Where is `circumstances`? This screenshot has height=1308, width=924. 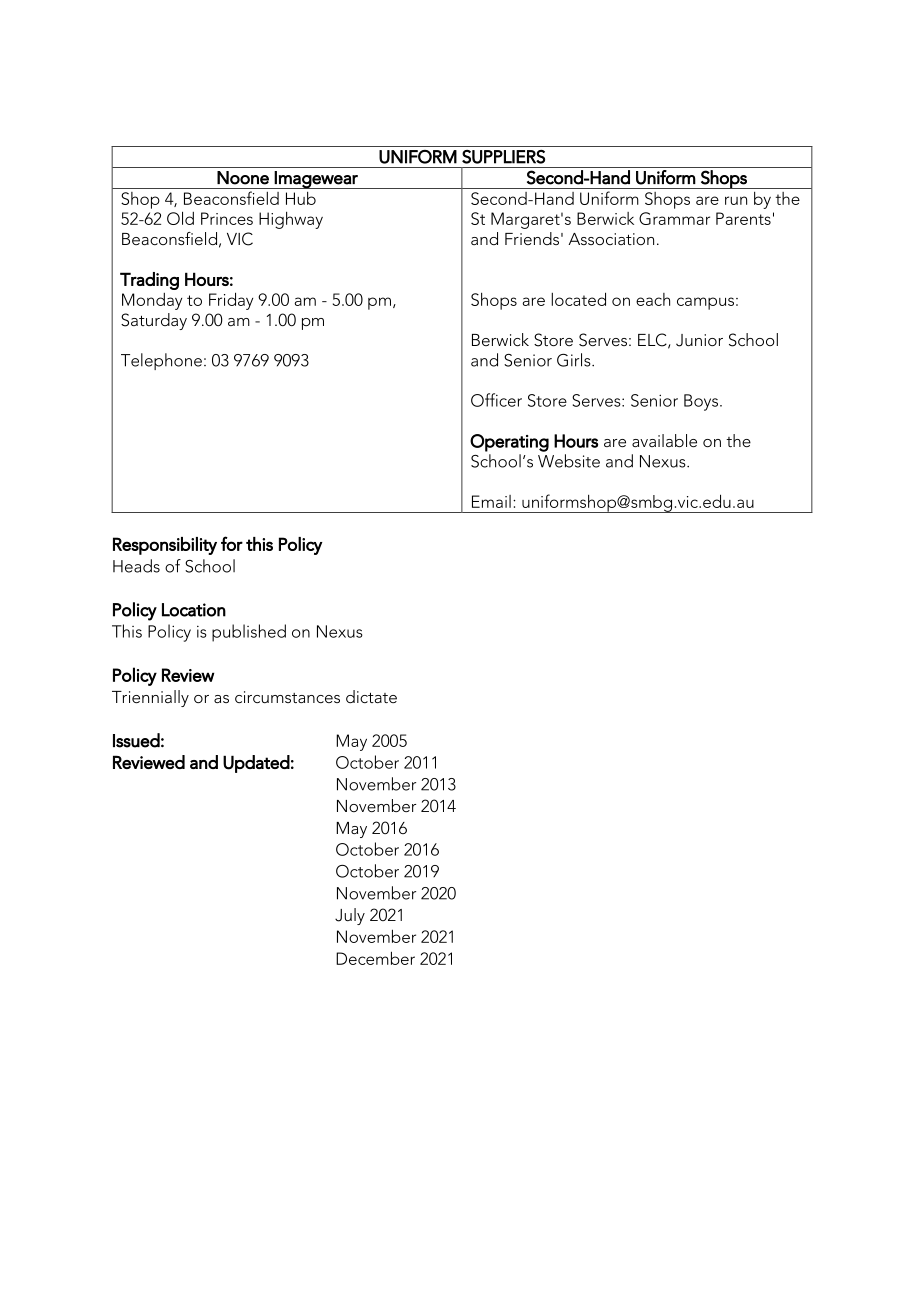
circumstances is located at coordinates (287, 697).
